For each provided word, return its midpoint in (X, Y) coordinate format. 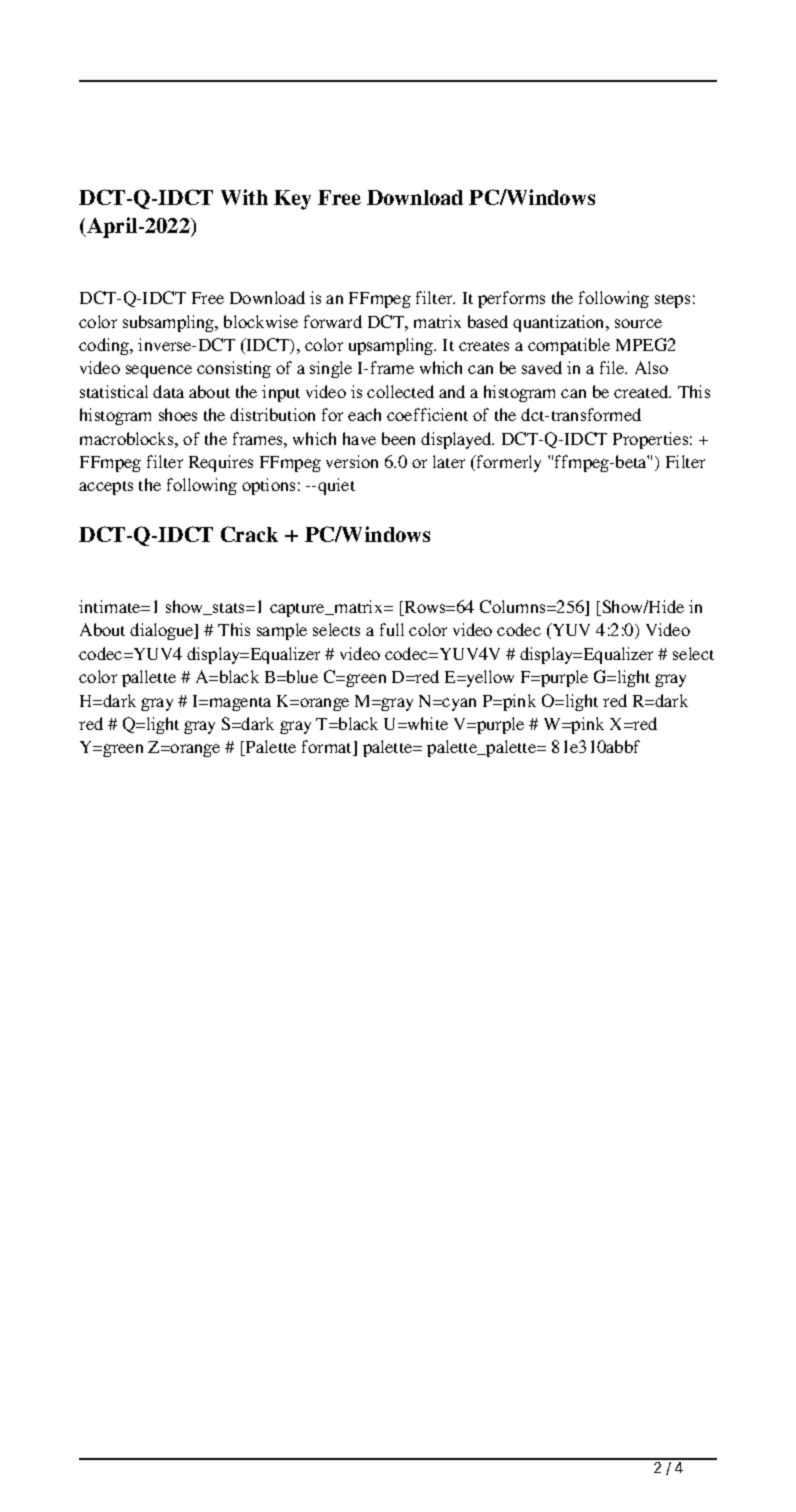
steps (672, 301)
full (392, 629)
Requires (221, 463)
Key (292, 200)
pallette (149, 678)
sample (282, 631)
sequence (159, 371)
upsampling (392, 346)
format (328, 748)
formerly (508, 463)
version (352, 461)
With (244, 197)
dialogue (163, 631)
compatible (569, 346)
